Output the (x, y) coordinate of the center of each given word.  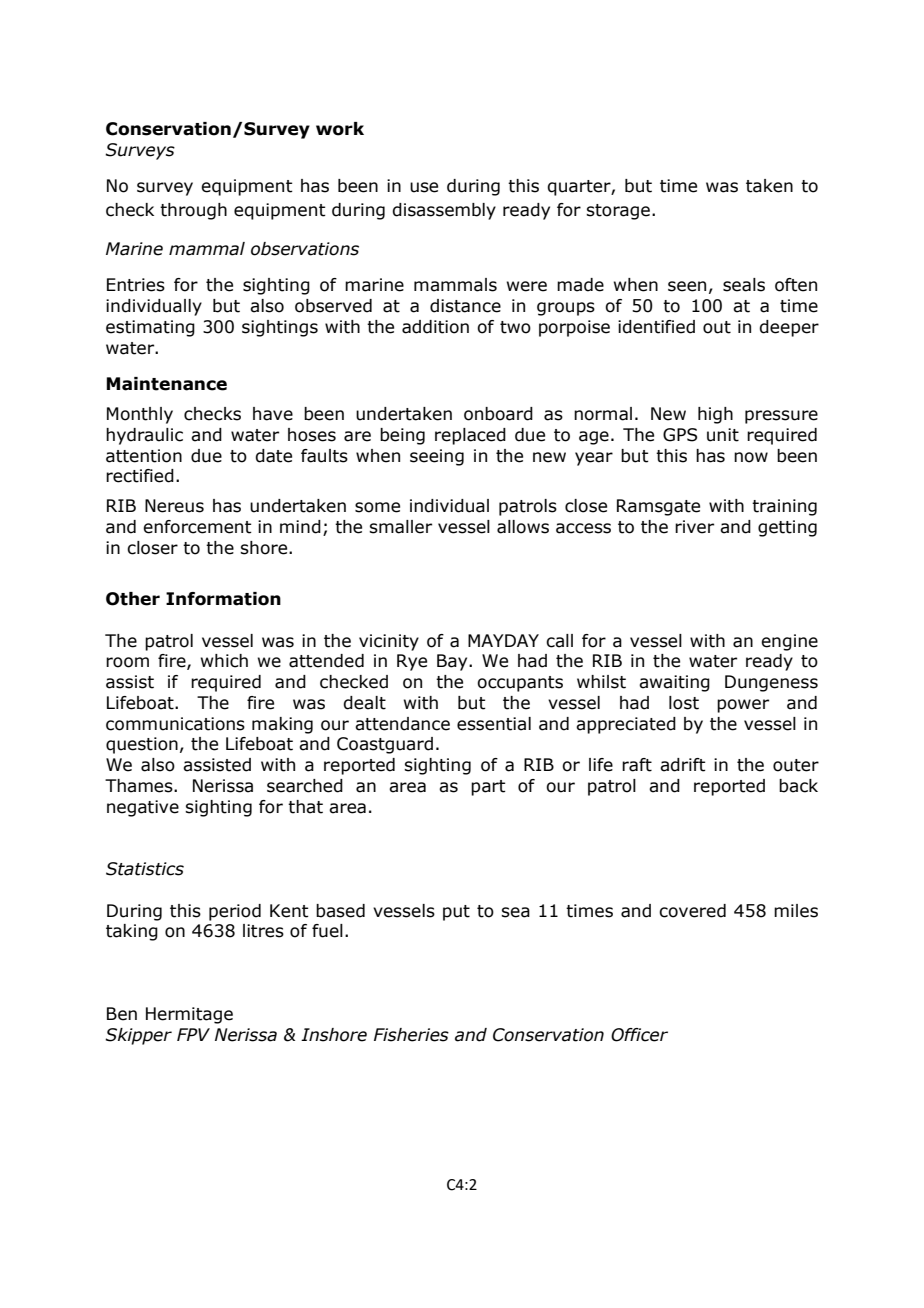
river (694, 527)
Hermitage (189, 1015)
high (715, 415)
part (488, 788)
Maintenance (166, 384)
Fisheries (411, 1035)
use (424, 187)
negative (143, 808)
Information (223, 599)
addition (435, 327)
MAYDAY (503, 640)
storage (618, 212)
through (193, 211)
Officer (639, 1035)
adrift (683, 765)
